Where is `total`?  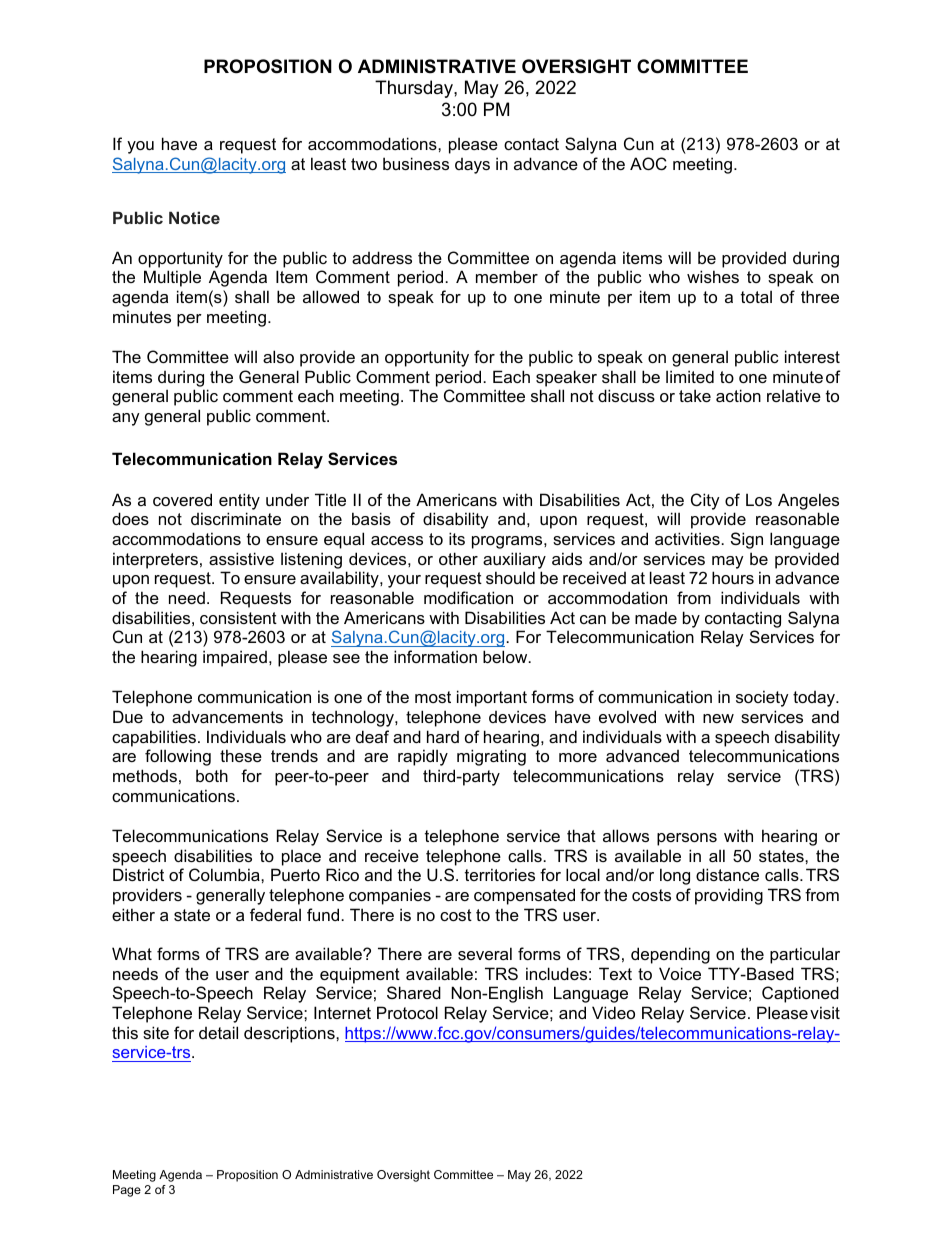 total is located at coordinates (756, 296).
